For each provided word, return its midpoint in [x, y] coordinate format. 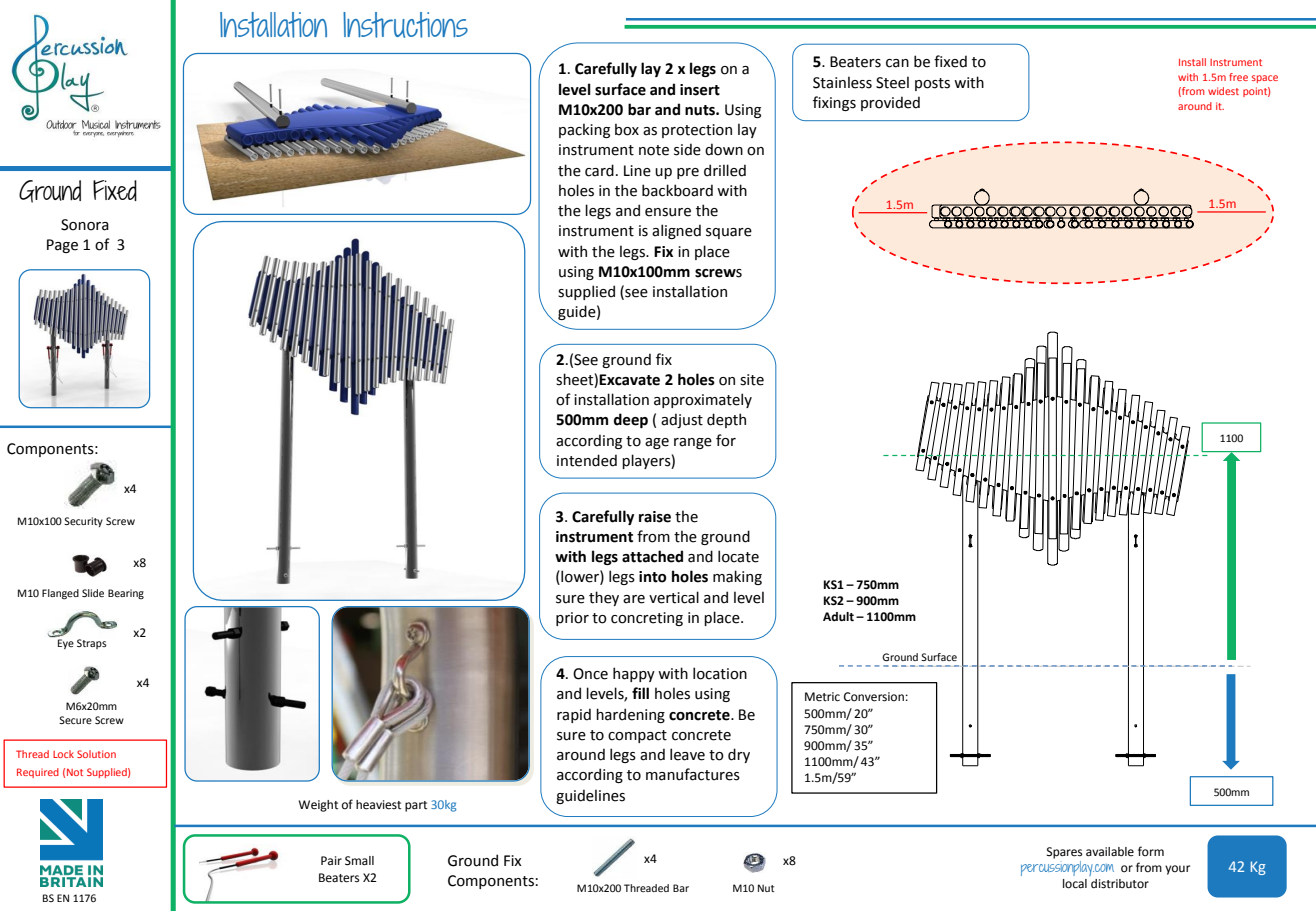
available [1110, 851]
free [1238, 77]
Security [83, 522]
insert [700, 90]
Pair [331, 860]
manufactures [693, 774]
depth [726, 420]
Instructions [405, 25]
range [693, 443]
